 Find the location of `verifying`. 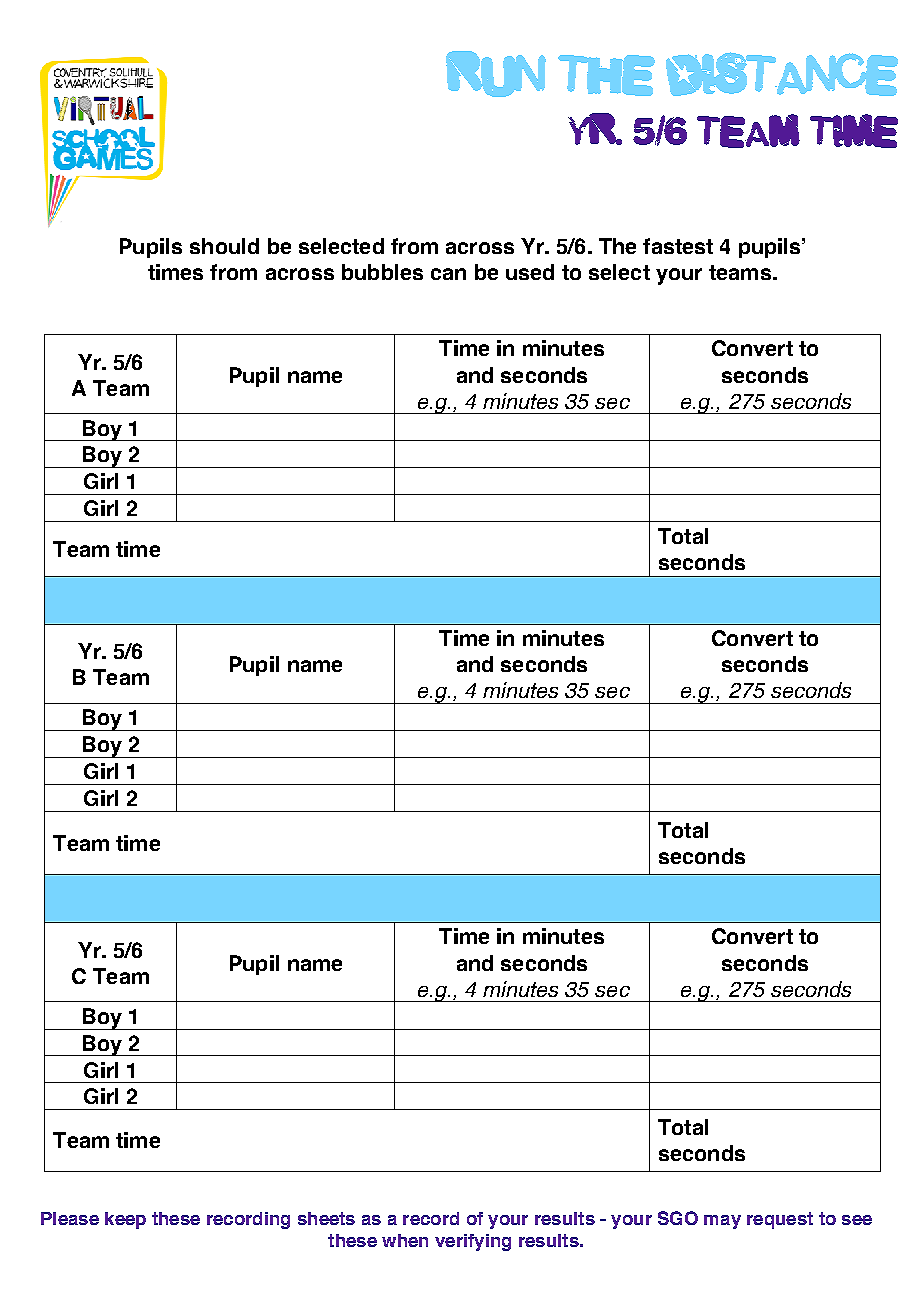

verifying is located at coordinates (473, 1242).
